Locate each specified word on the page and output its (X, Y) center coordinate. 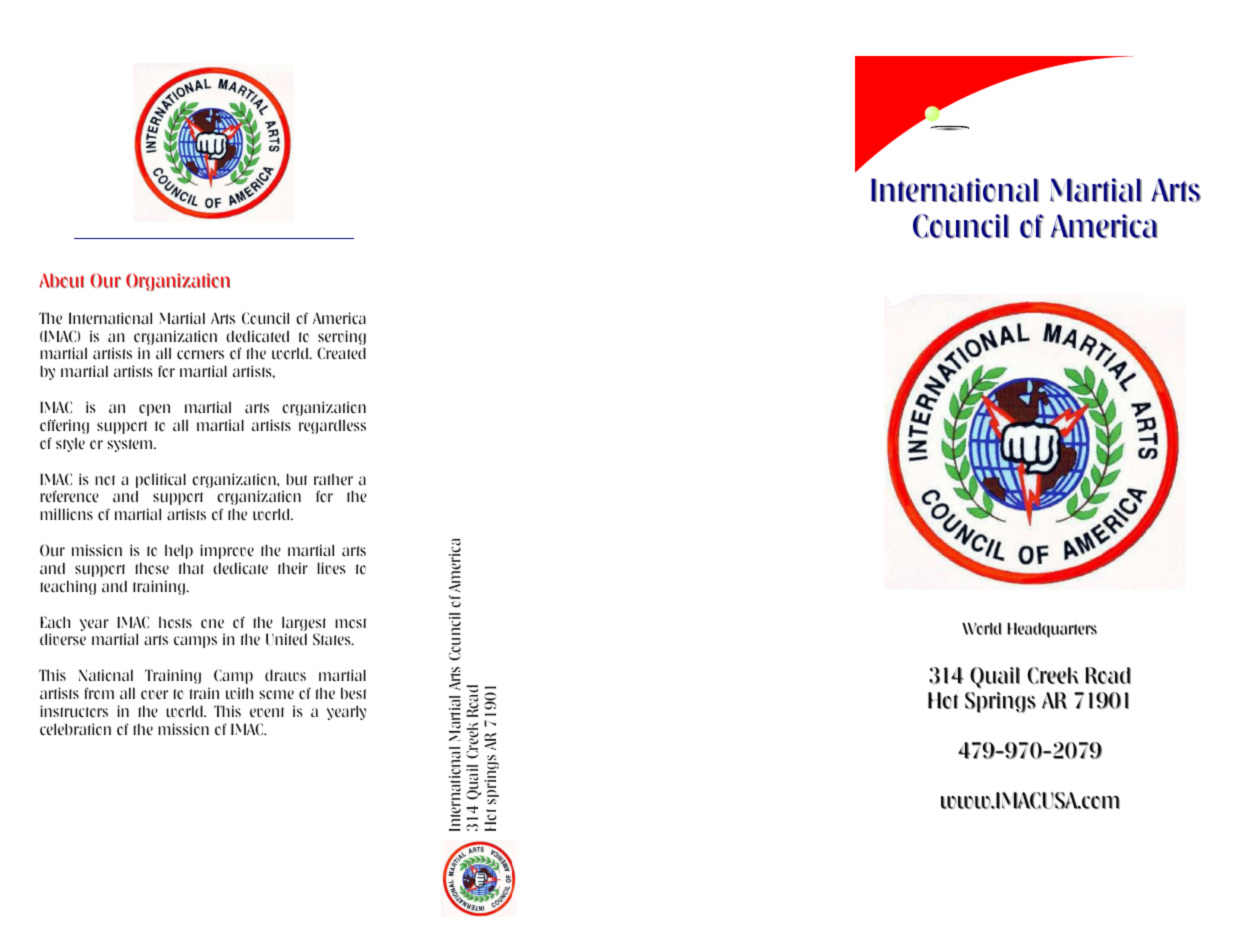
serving (342, 339)
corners (200, 355)
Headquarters (1052, 630)
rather (333, 479)
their (293, 568)
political (161, 480)
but (296, 479)
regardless (332, 427)
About (62, 280)
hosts (175, 622)
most (350, 623)
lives (331, 568)
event (267, 712)
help (179, 551)
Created (341, 353)
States (333, 639)
